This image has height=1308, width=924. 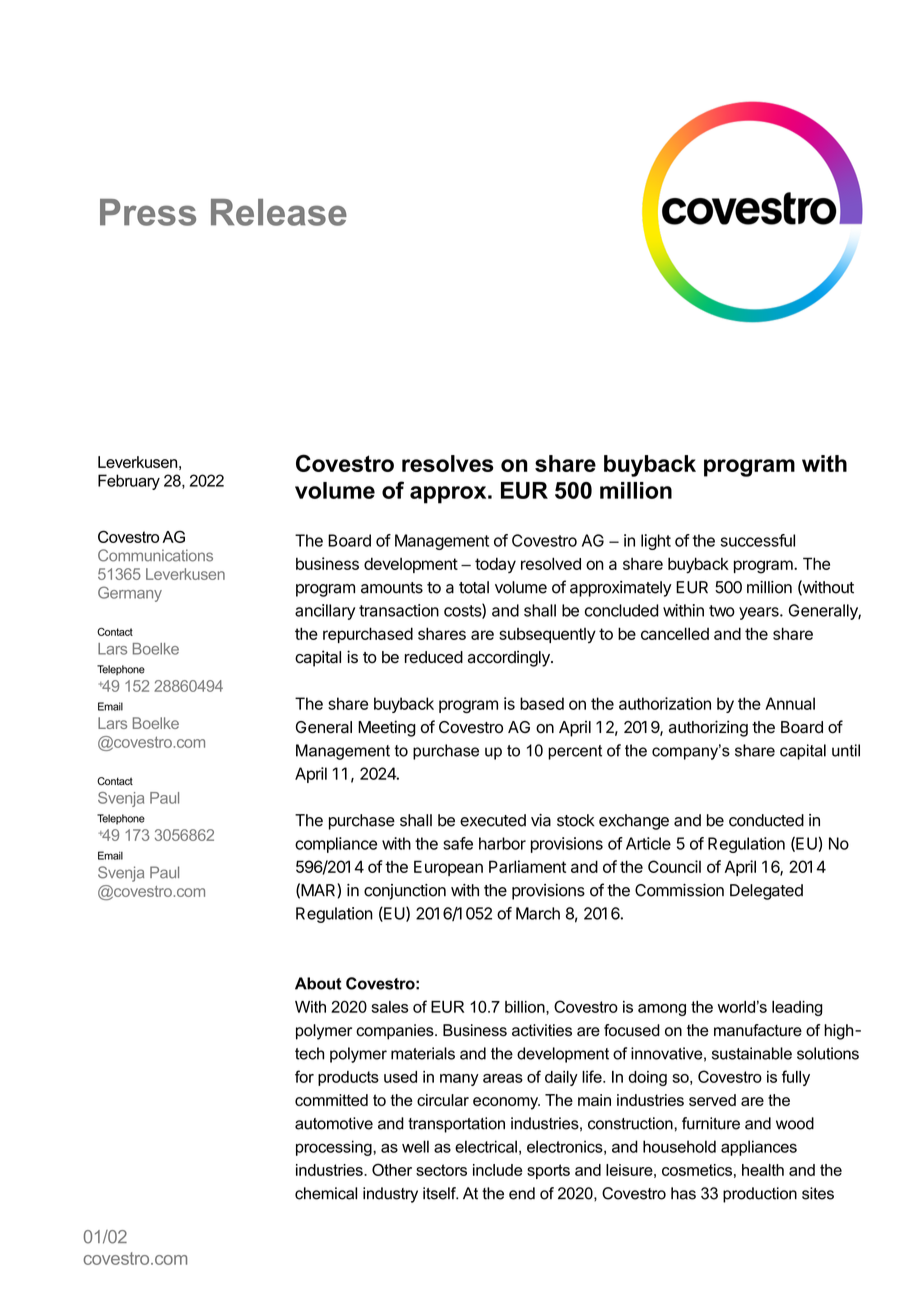 What do you see at coordinates (497, 1170) in the image?
I see `include` at bounding box center [497, 1170].
